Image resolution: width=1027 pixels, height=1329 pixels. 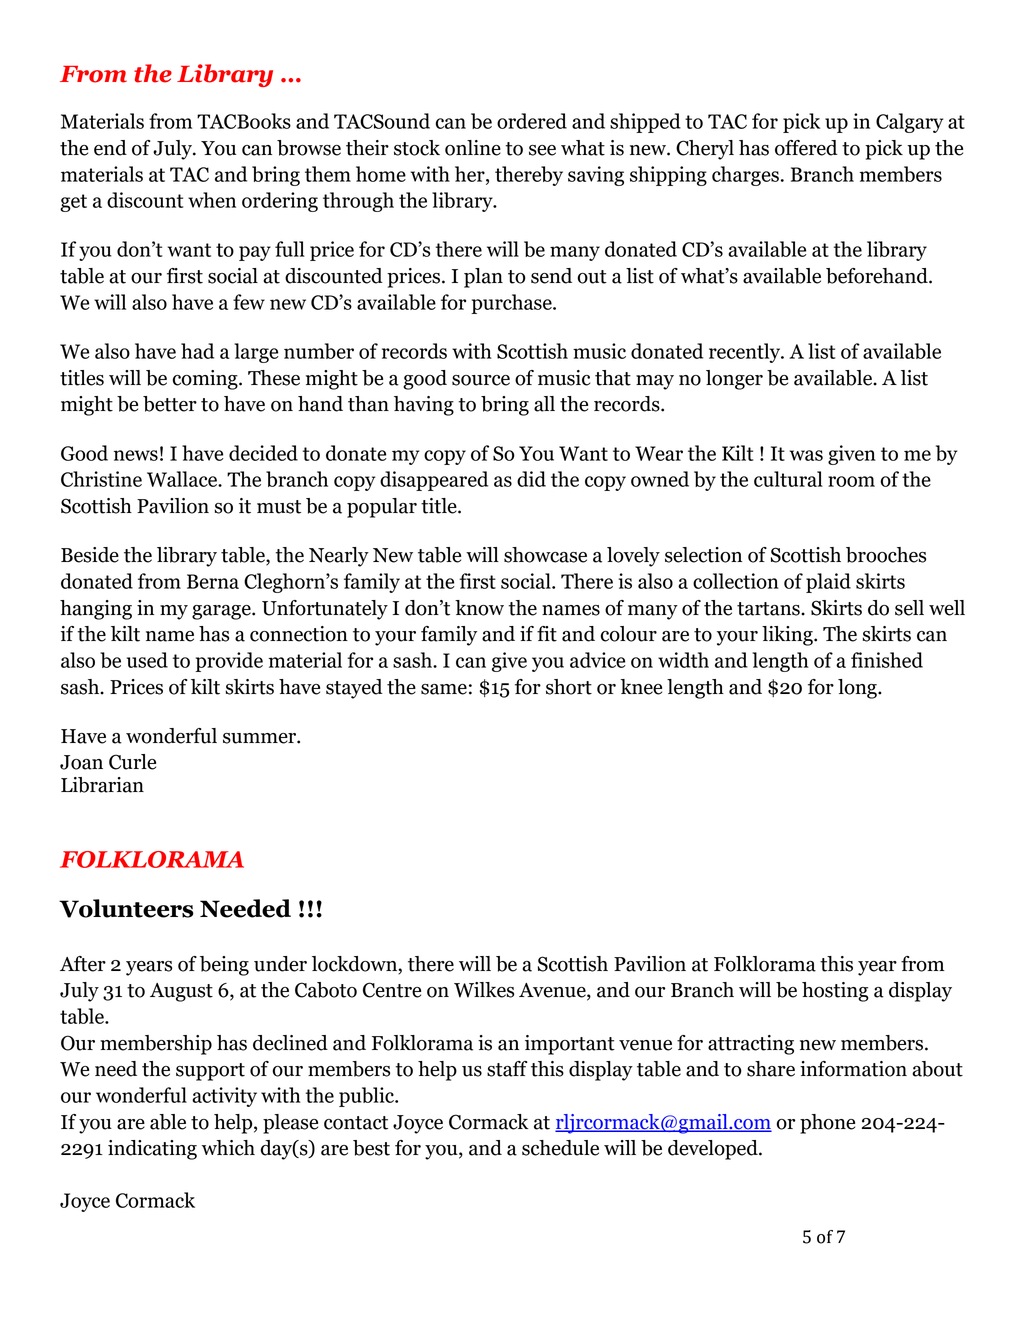 I want to click on when, so click(x=212, y=200).
